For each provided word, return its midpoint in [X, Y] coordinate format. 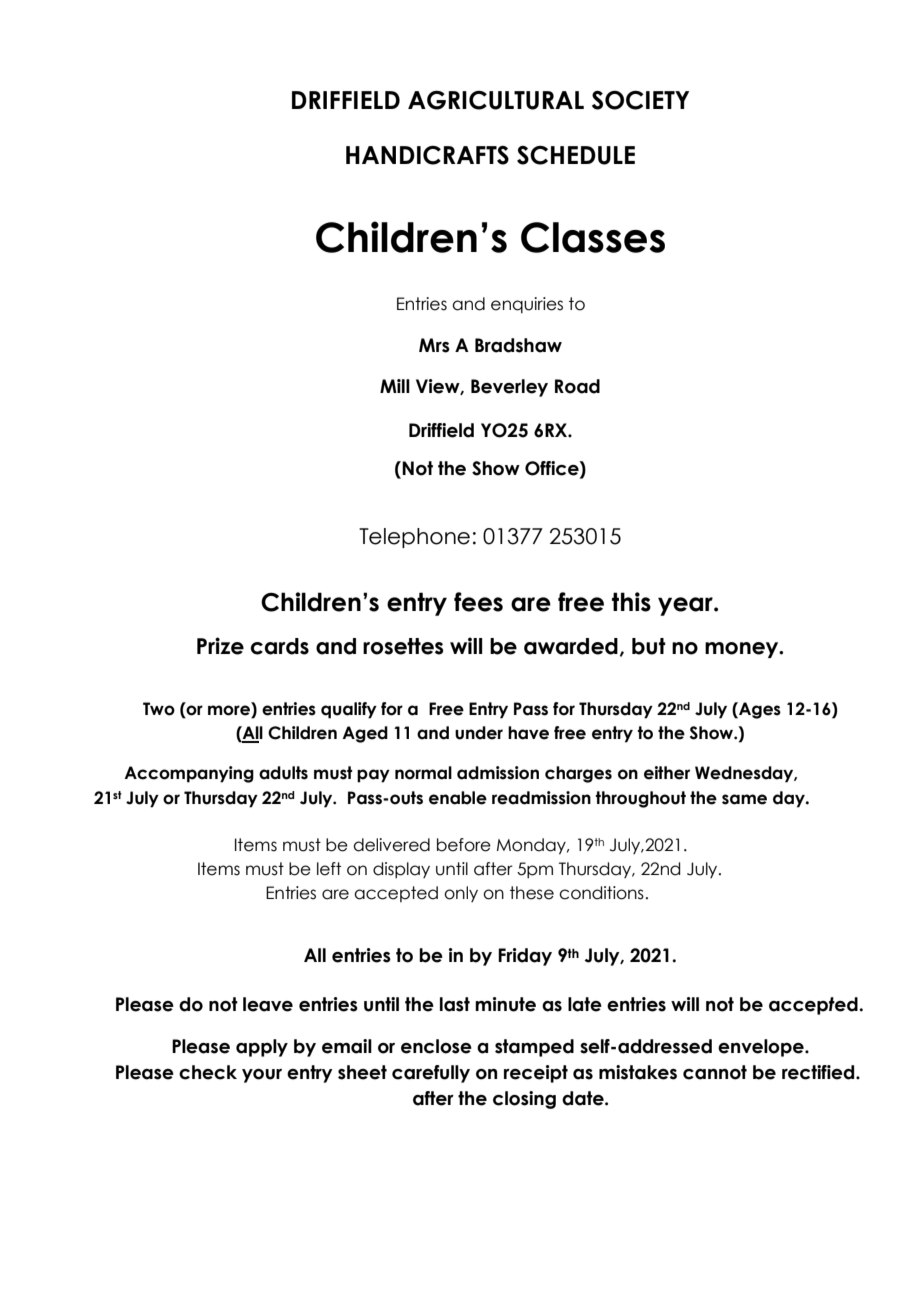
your [262, 1076]
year [686, 606]
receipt [536, 1074]
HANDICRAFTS [427, 155]
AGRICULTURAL [496, 100]
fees [478, 602]
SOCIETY [640, 100]
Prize [220, 646]
